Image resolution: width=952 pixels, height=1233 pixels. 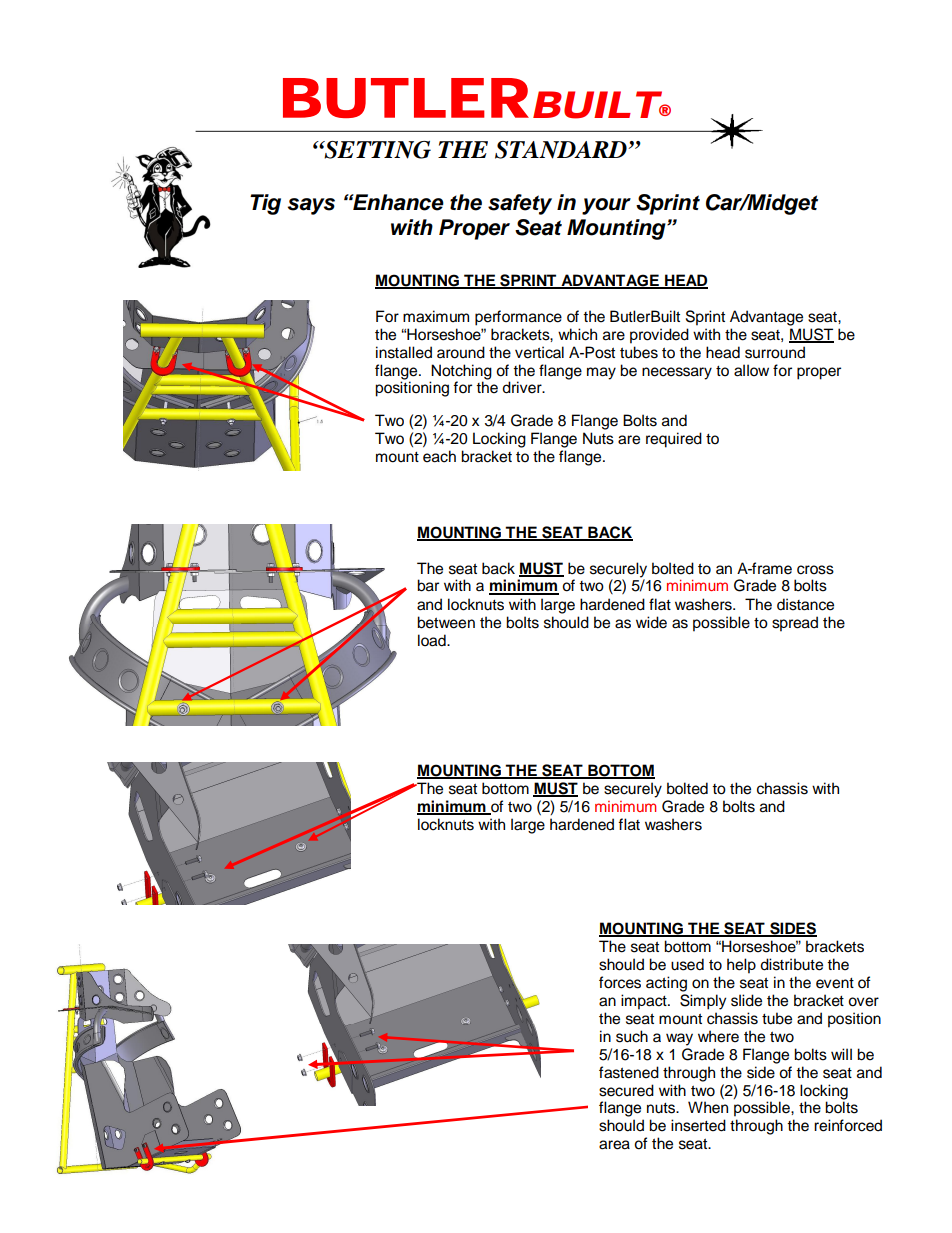 What do you see at coordinates (687, 964) in the screenshot?
I see `used` at bounding box center [687, 964].
